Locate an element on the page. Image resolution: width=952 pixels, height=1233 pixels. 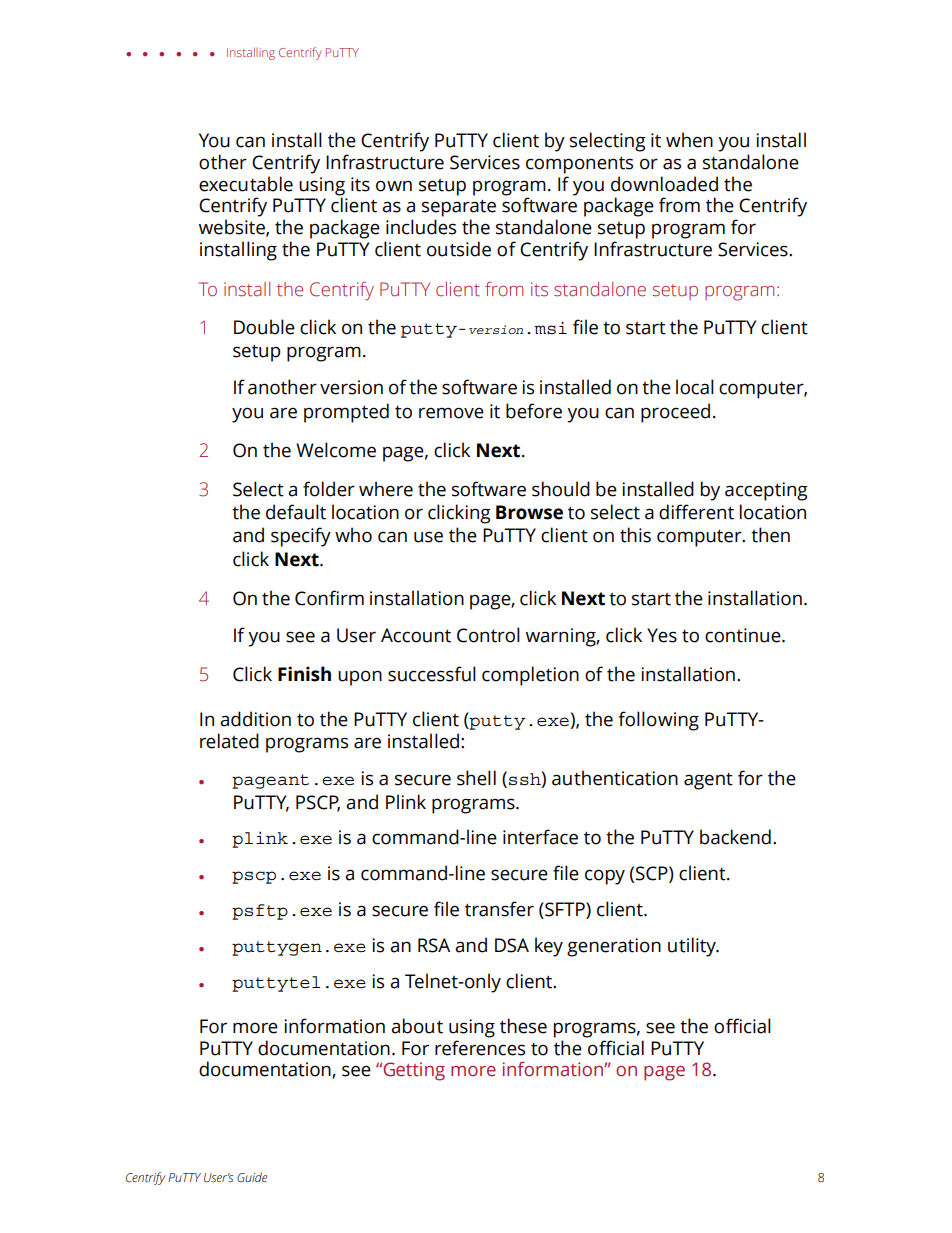
separate is located at coordinates (459, 208).
